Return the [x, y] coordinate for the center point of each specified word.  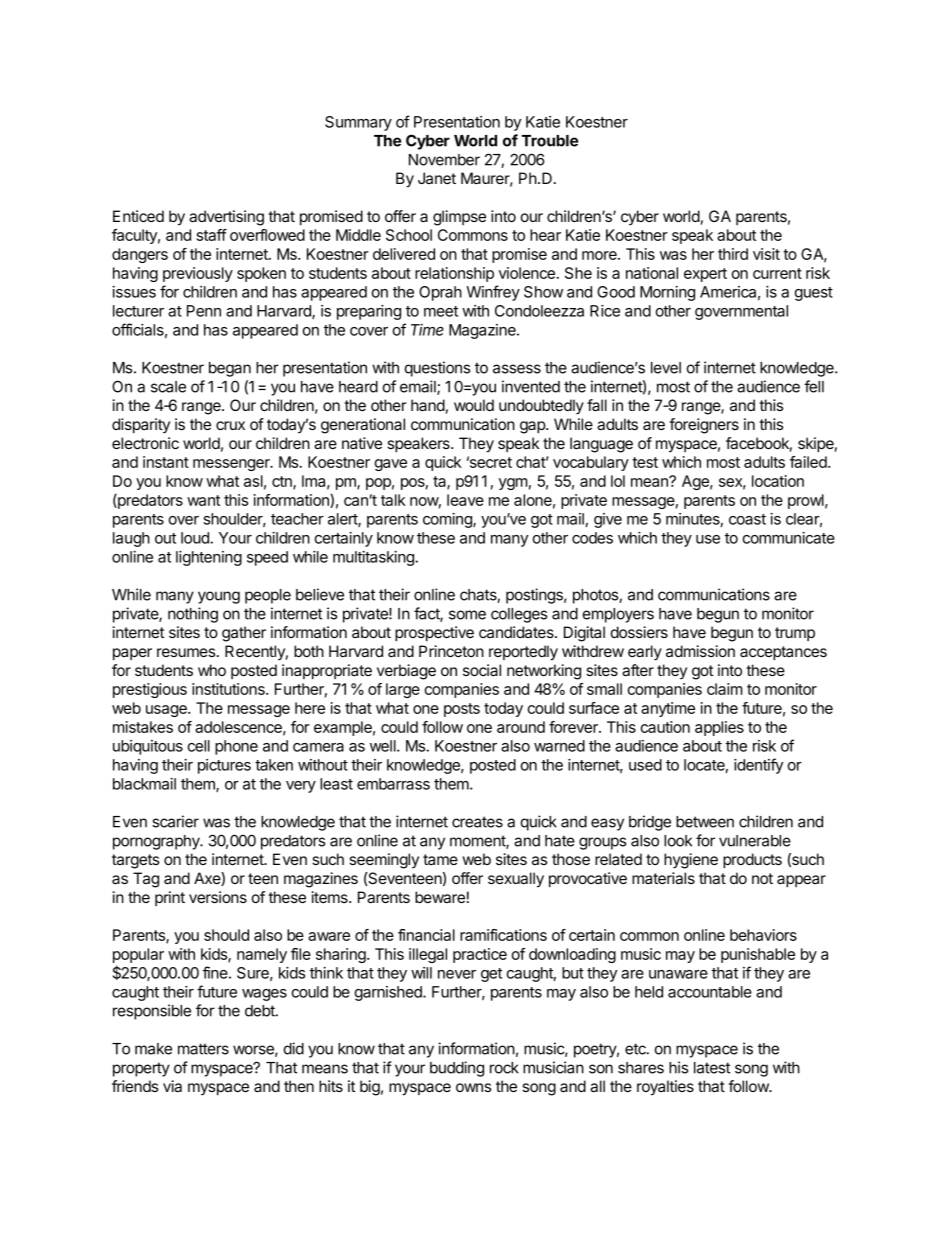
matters [203, 1049]
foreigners [704, 426]
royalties [665, 1088]
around [521, 727]
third [733, 254]
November [444, 160]
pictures [224, 766]
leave [465, 500]
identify [758, 766]
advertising [226, 218]
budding [457, 1069]
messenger [232, 465]
